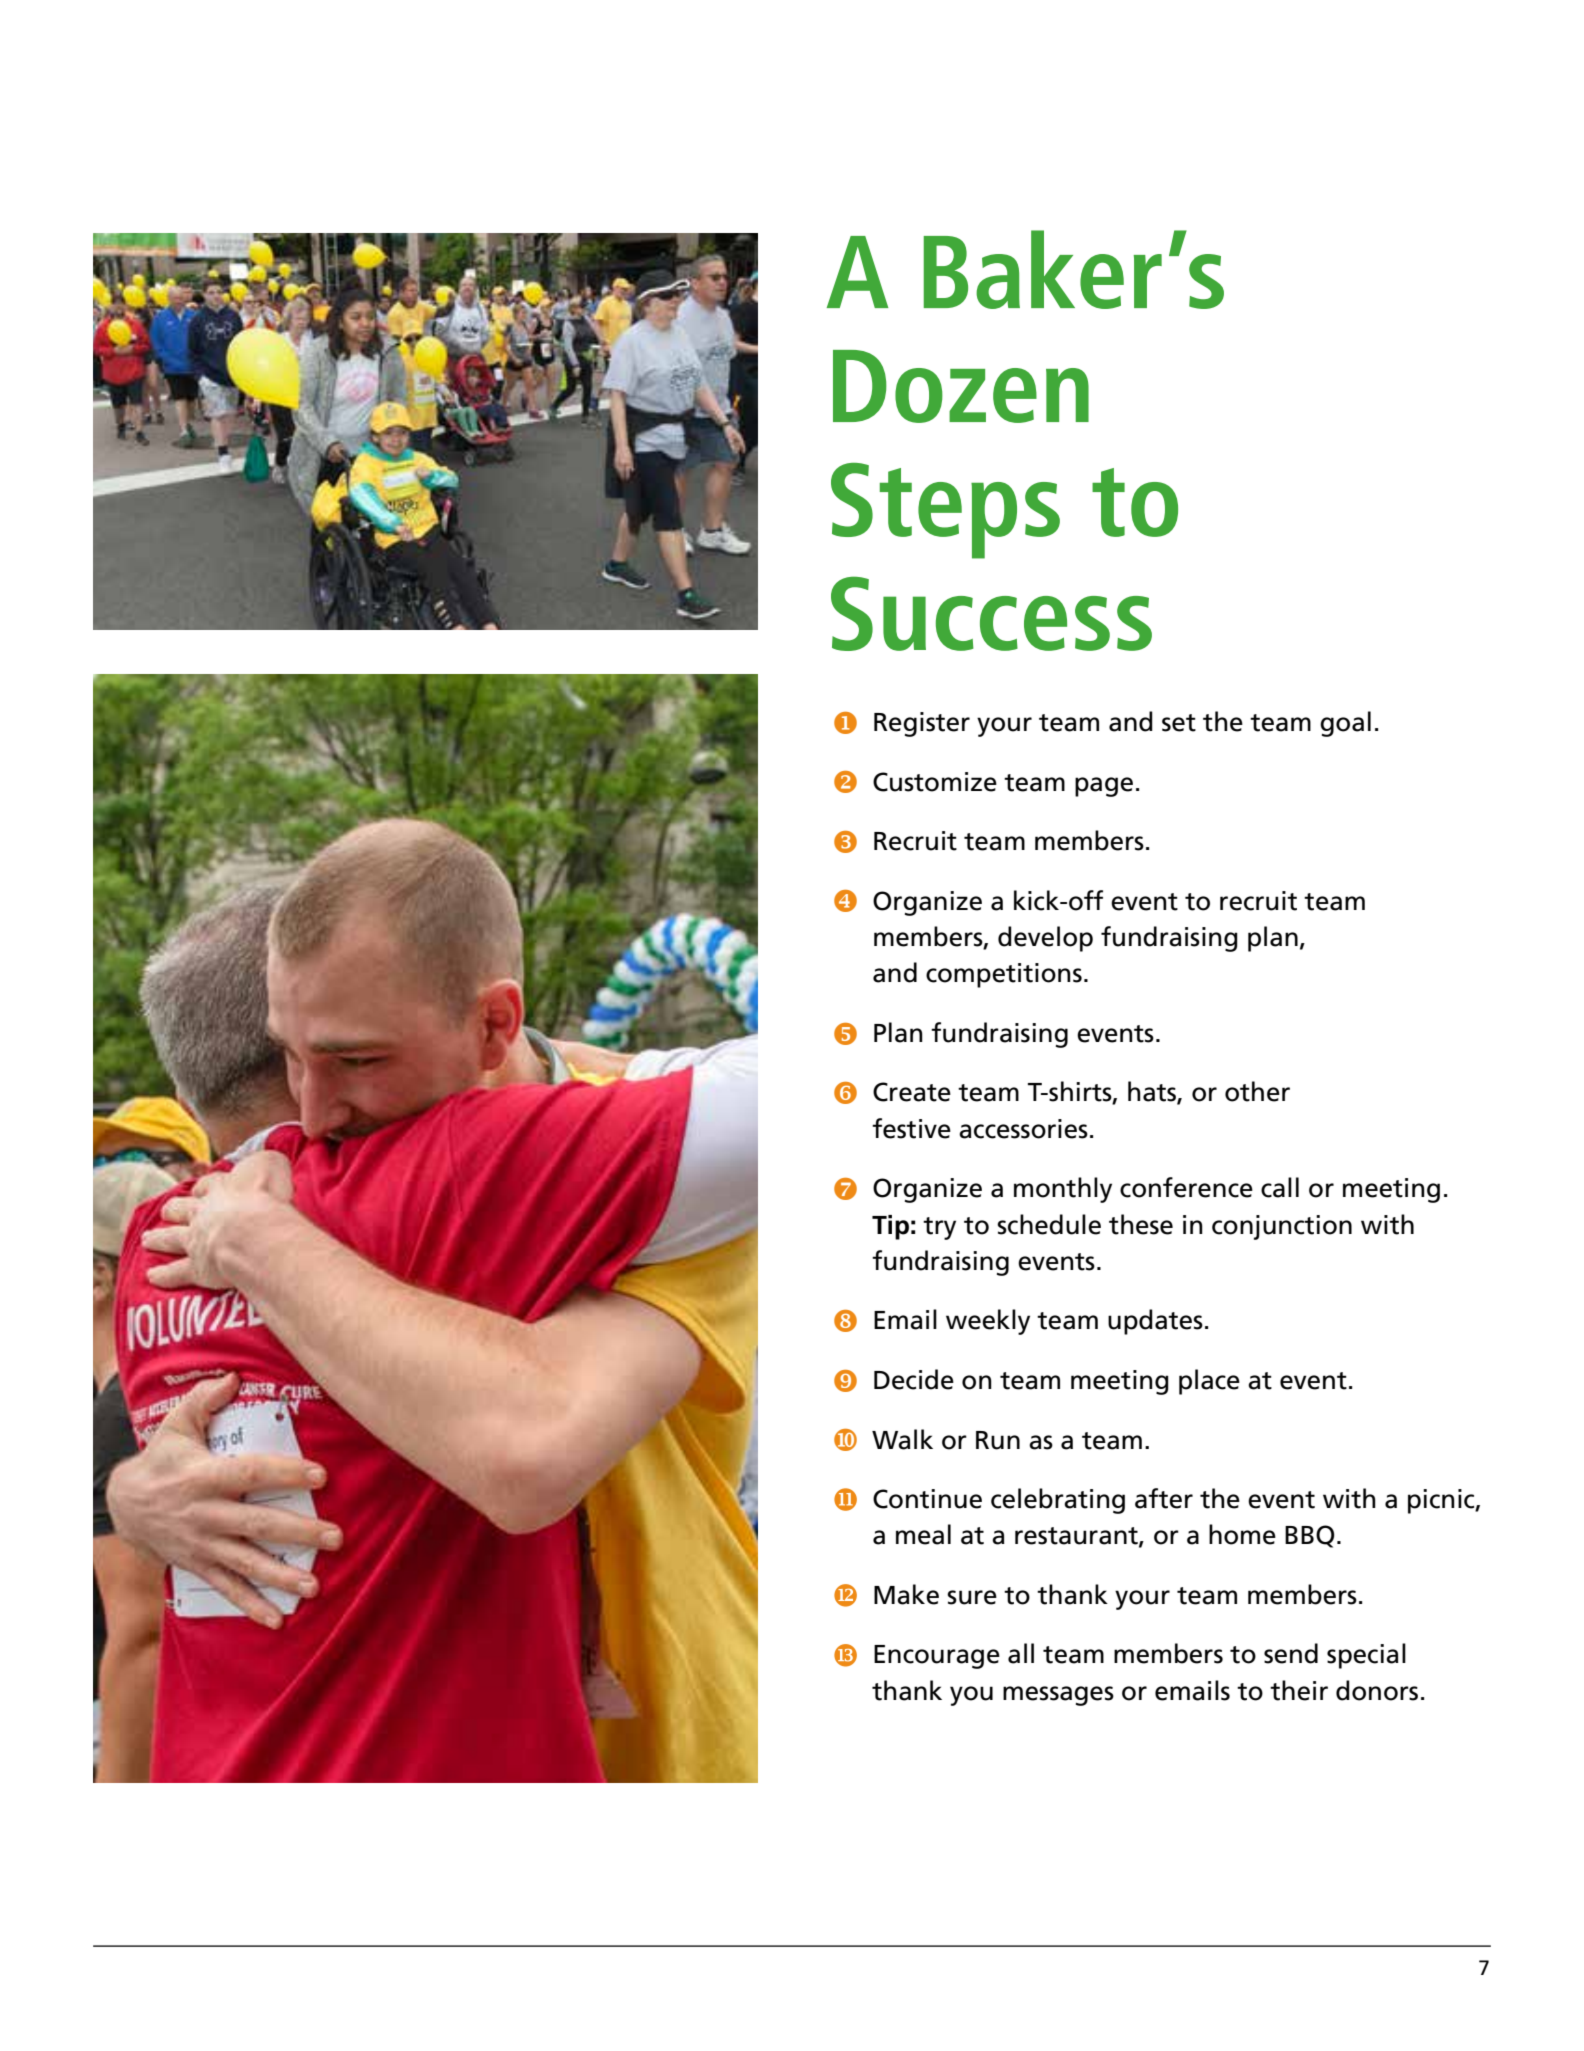 This image has height=2051, width=1584. What do you see at coordinates (945, 511) in the image?
I see `Steps` at bounding box center [945, 511].
